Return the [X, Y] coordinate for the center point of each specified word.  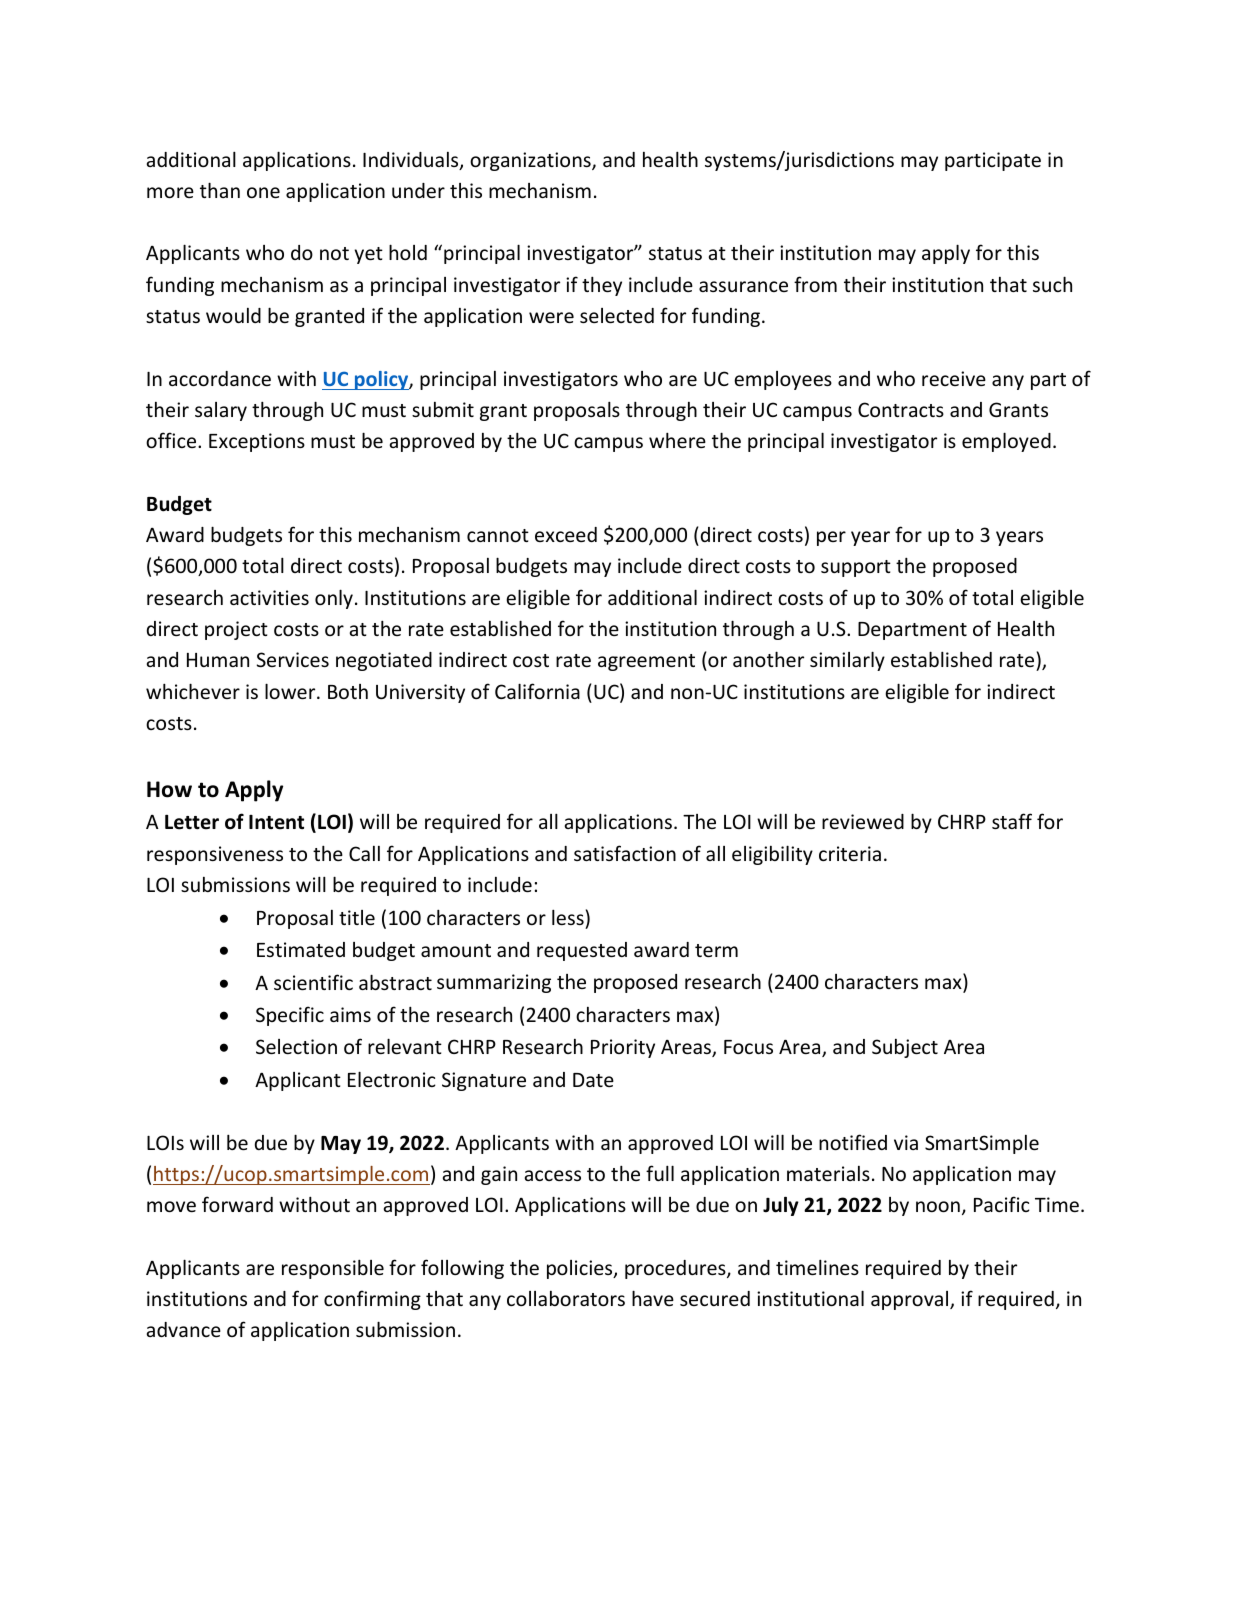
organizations [531, 161]
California [537, 691]
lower [291, 691]
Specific [290, 1016]
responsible [333, 1269]
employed [1006, 442]
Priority [623, 1048]
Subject [905, 1048]
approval [911, 1300]
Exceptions [257, 442]
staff [1012, 821]
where [677, 440]
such [1052, 284]
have [653, 1298]
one [263, 192]
